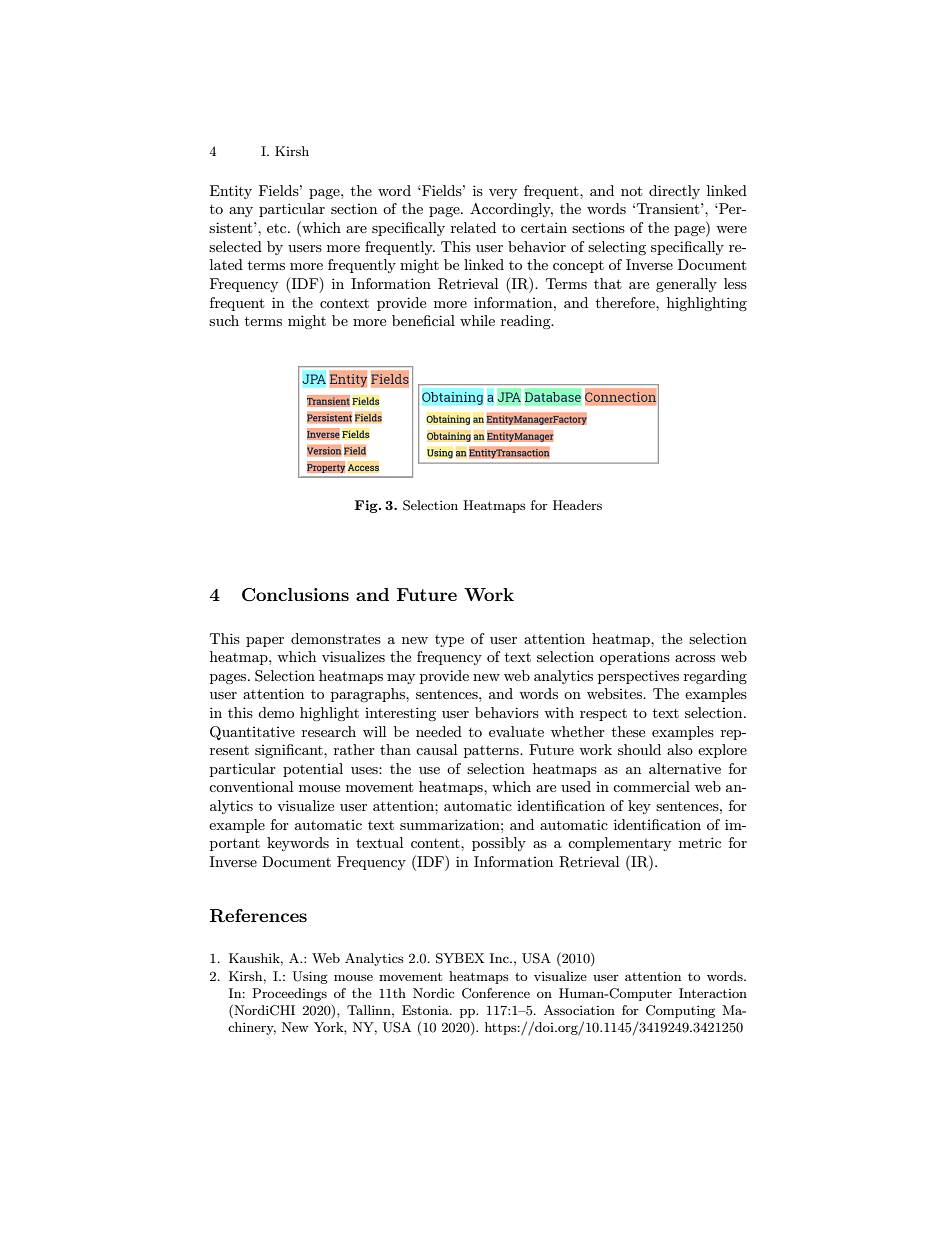  I want to click on patterns, so click(492, 752).
